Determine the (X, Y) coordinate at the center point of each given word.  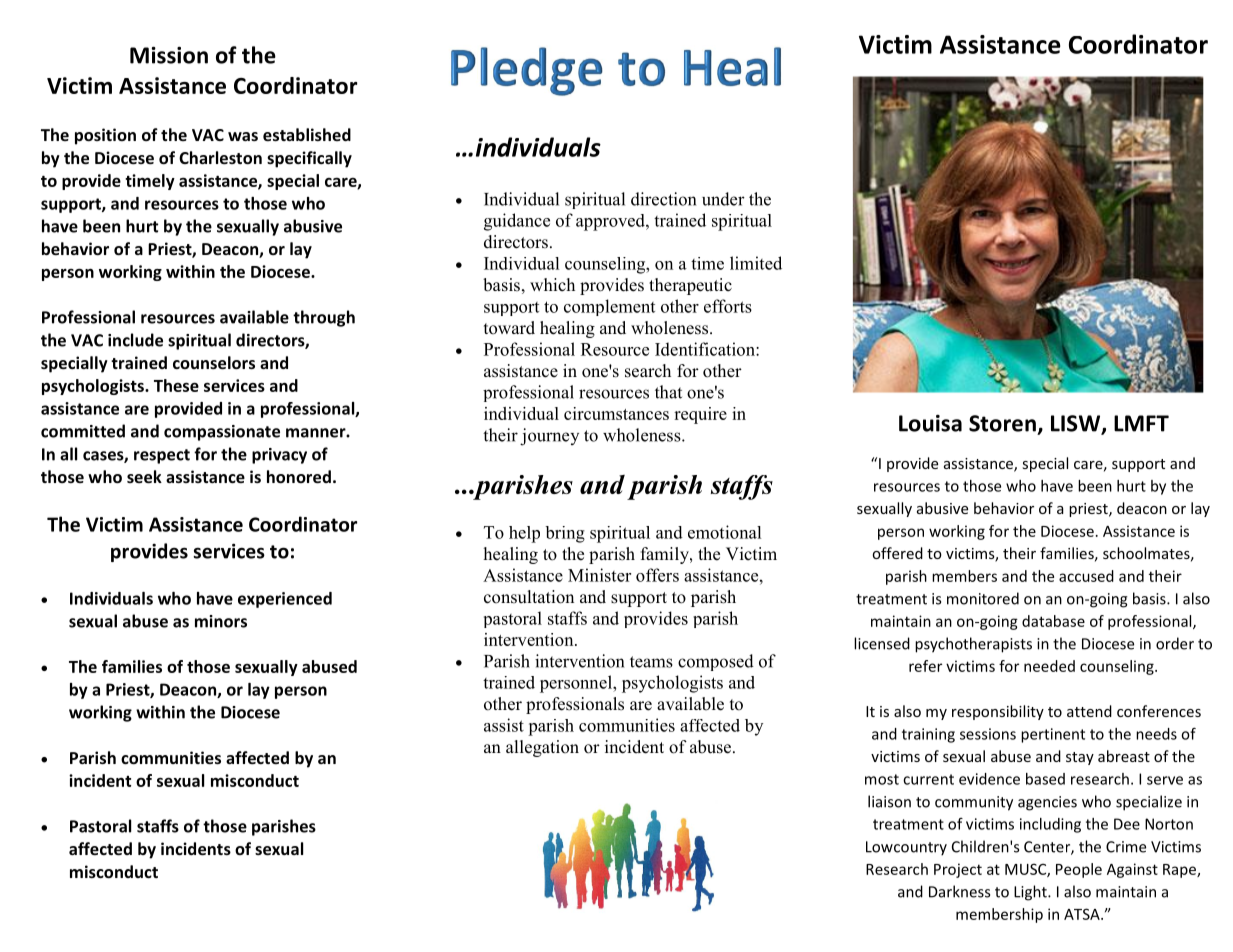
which (552, 284)
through (324, 318)
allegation (542, 748)
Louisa (930, 423)
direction (663, 199)
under (723, 199)
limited (756, 263)
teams (651, 662)
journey (549, 437)
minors (221, 621)
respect (162, 456)
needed (1049, 666)
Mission (169, 55)
